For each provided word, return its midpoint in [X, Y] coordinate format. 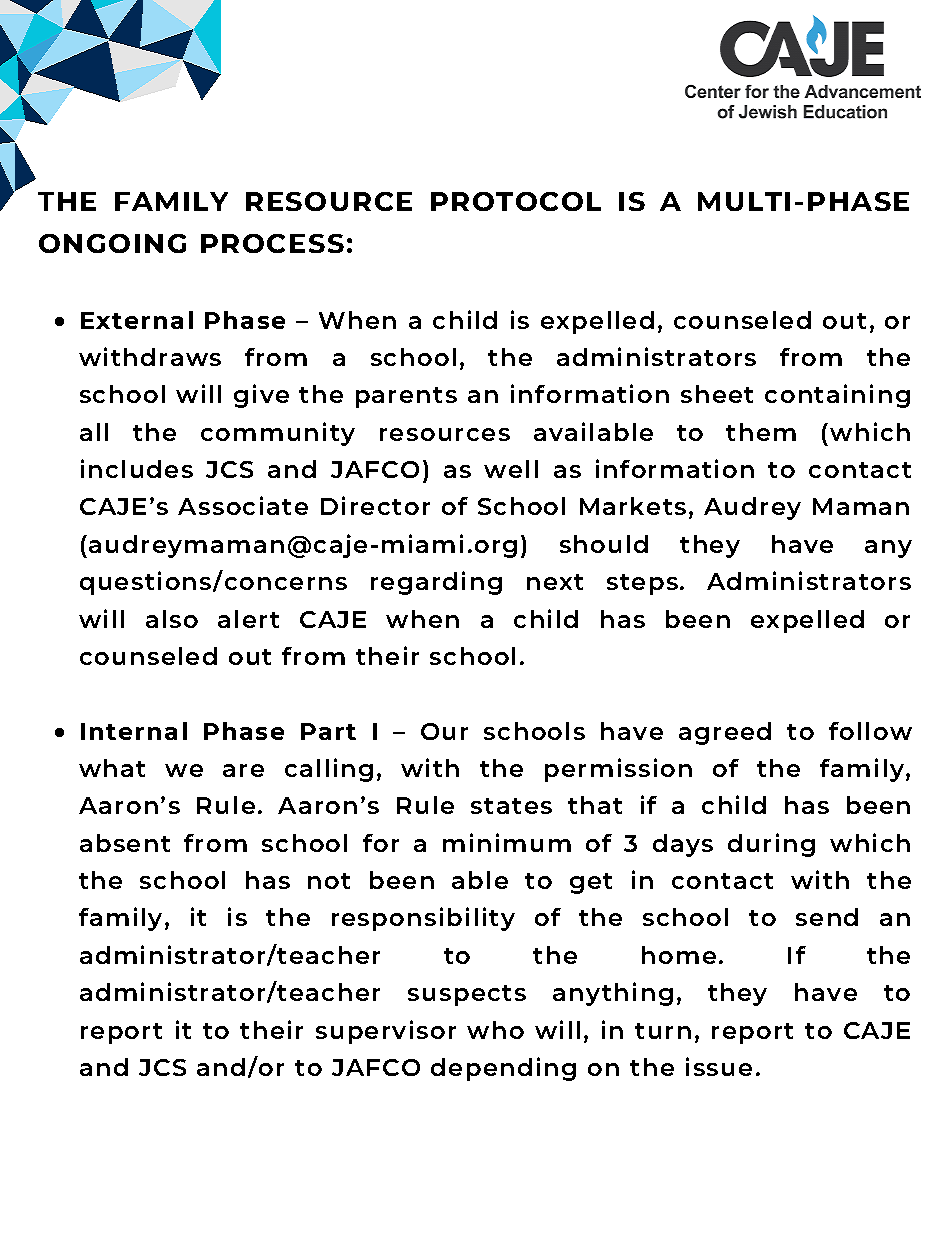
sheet [717, 394]
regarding [436, 583]
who [495, 1030]
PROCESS [272, 243]
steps [642, 584]
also [172, 619]
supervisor [386, 1032]
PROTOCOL [516, 201]
